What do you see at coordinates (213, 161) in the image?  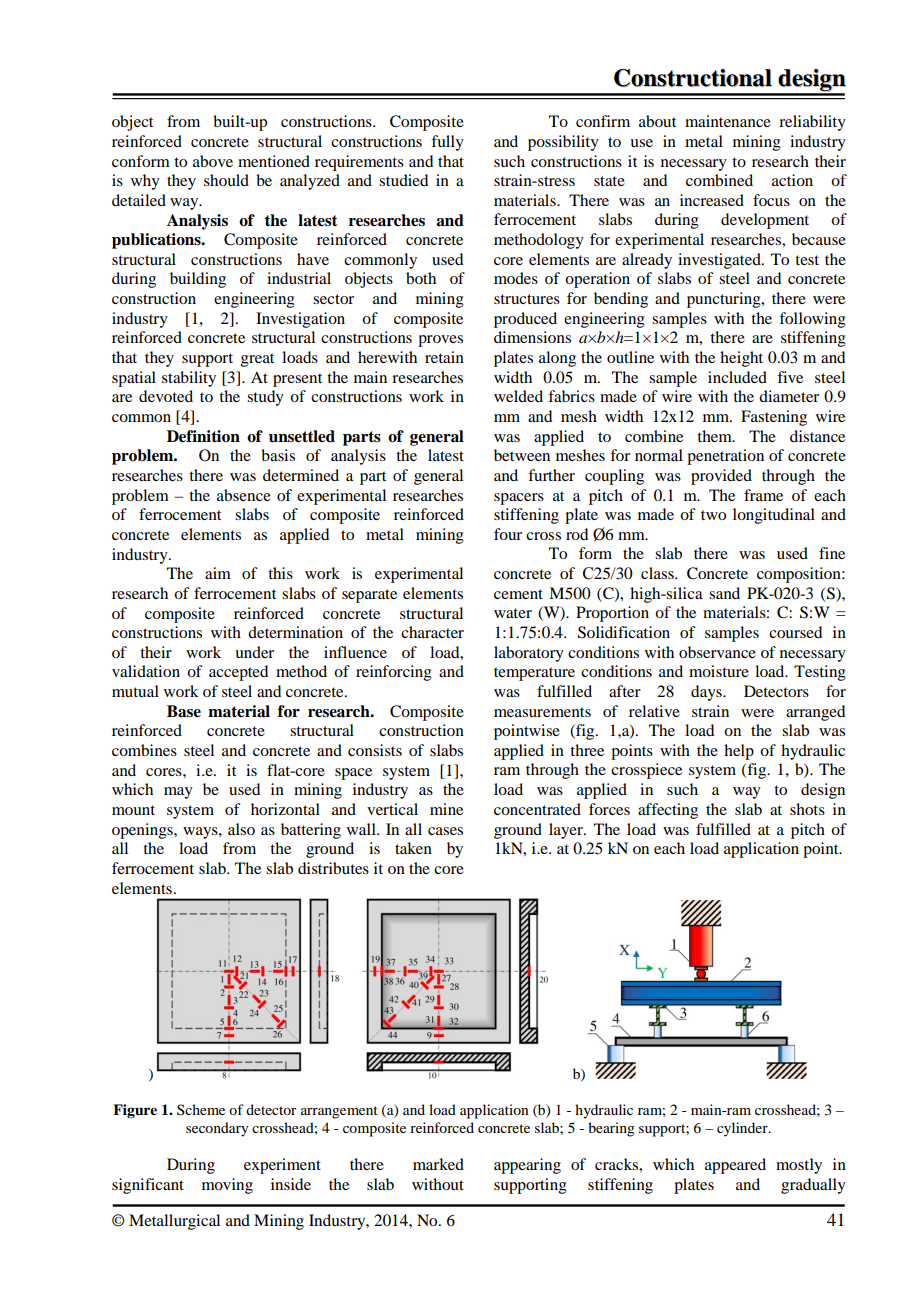 I see `above` at bounding box center [213, 161].
